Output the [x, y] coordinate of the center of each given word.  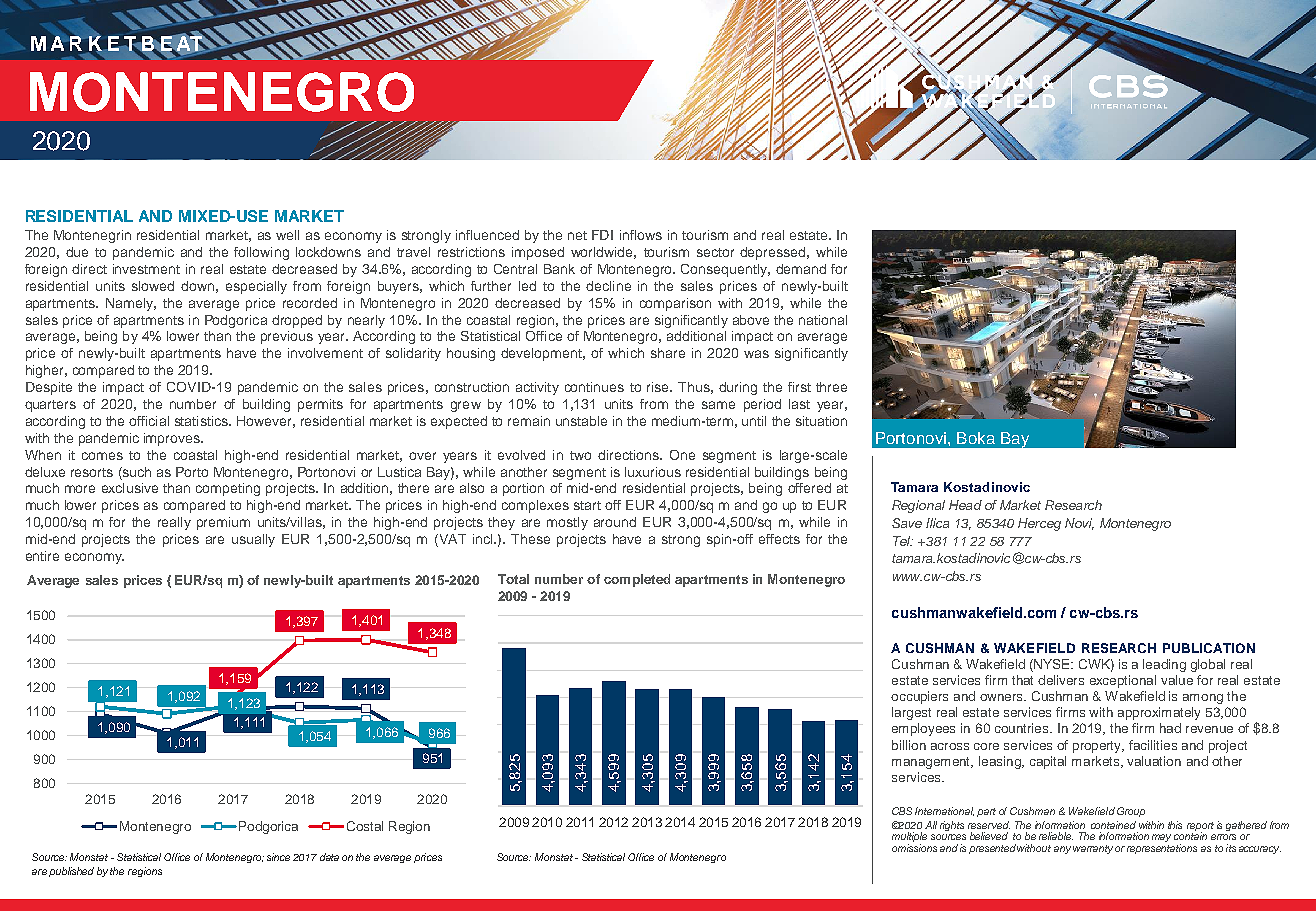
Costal [365, 826]
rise [659, 387]
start [587, 505]
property [1098, 747]
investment [146, 269]
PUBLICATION [1209, 648]
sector [715, 252]
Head [965, 505]
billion [909, 745]
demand [801, 269]
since [278, 857]
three [831, 387]
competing [228, 489]
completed [637, 580]
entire [42, 556]
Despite [49, 388]
